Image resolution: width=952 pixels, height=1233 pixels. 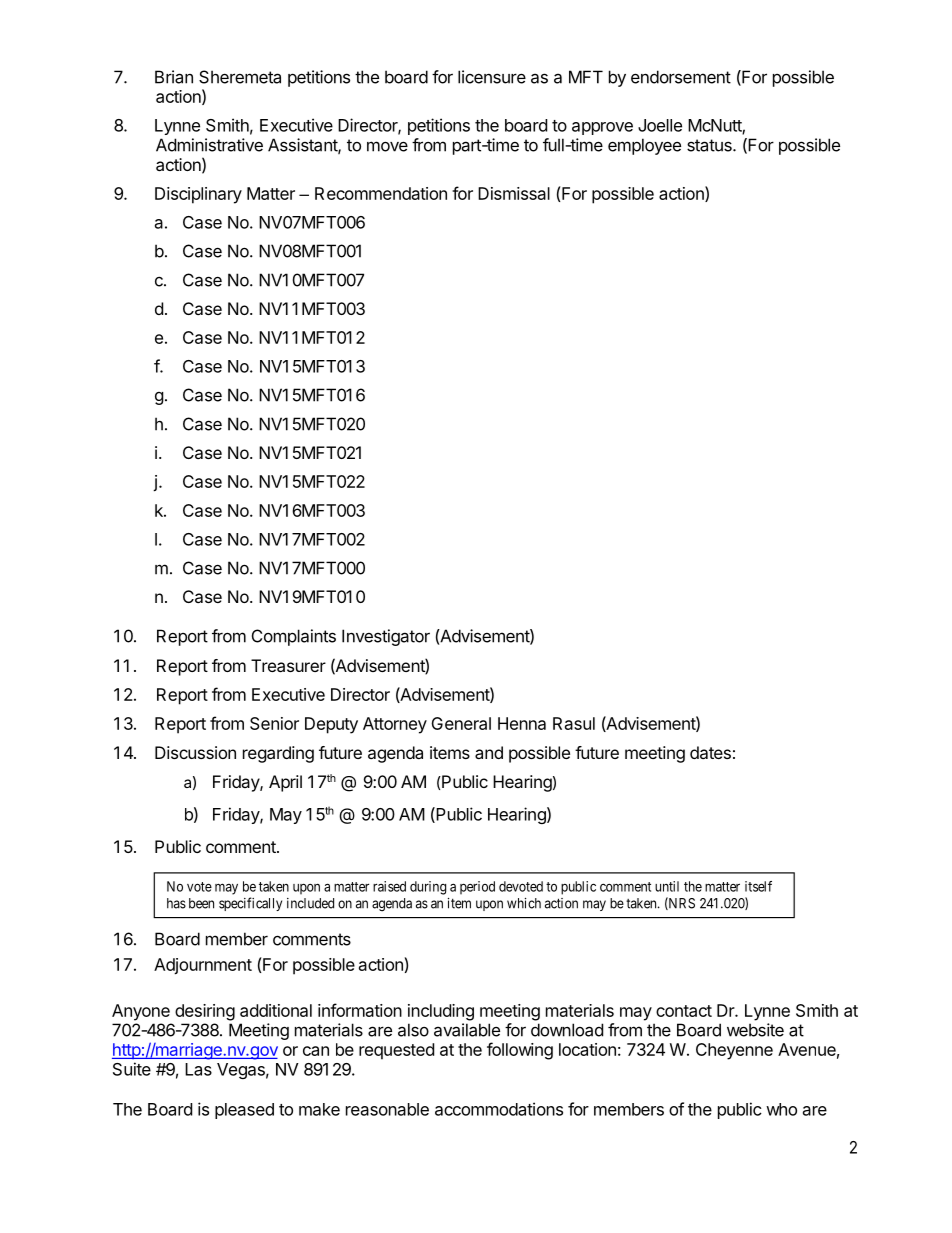 I want to click on Administrative, so click(x=209, y=145).
